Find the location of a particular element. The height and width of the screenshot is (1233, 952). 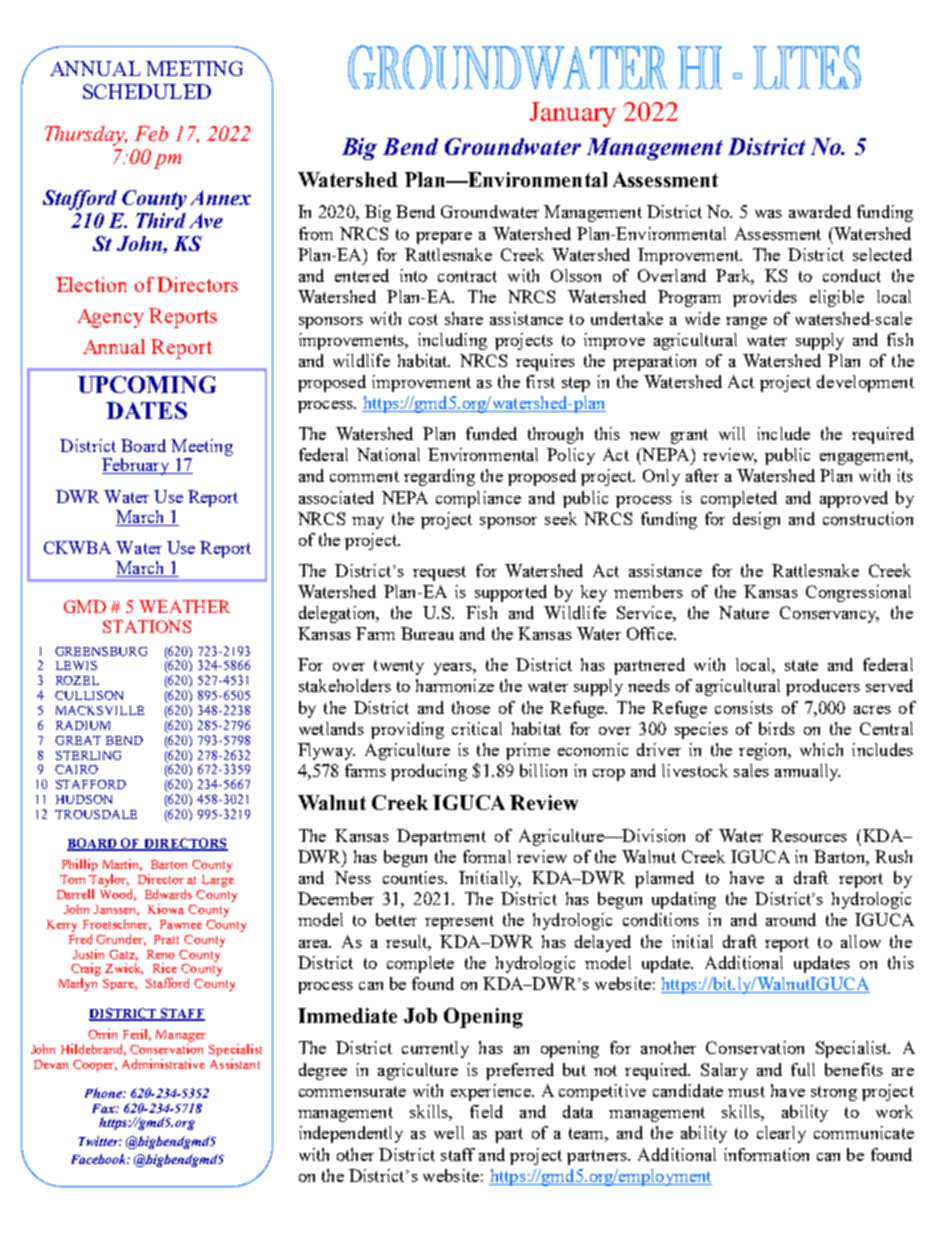

engagement is located at coordinates (866, 457).
